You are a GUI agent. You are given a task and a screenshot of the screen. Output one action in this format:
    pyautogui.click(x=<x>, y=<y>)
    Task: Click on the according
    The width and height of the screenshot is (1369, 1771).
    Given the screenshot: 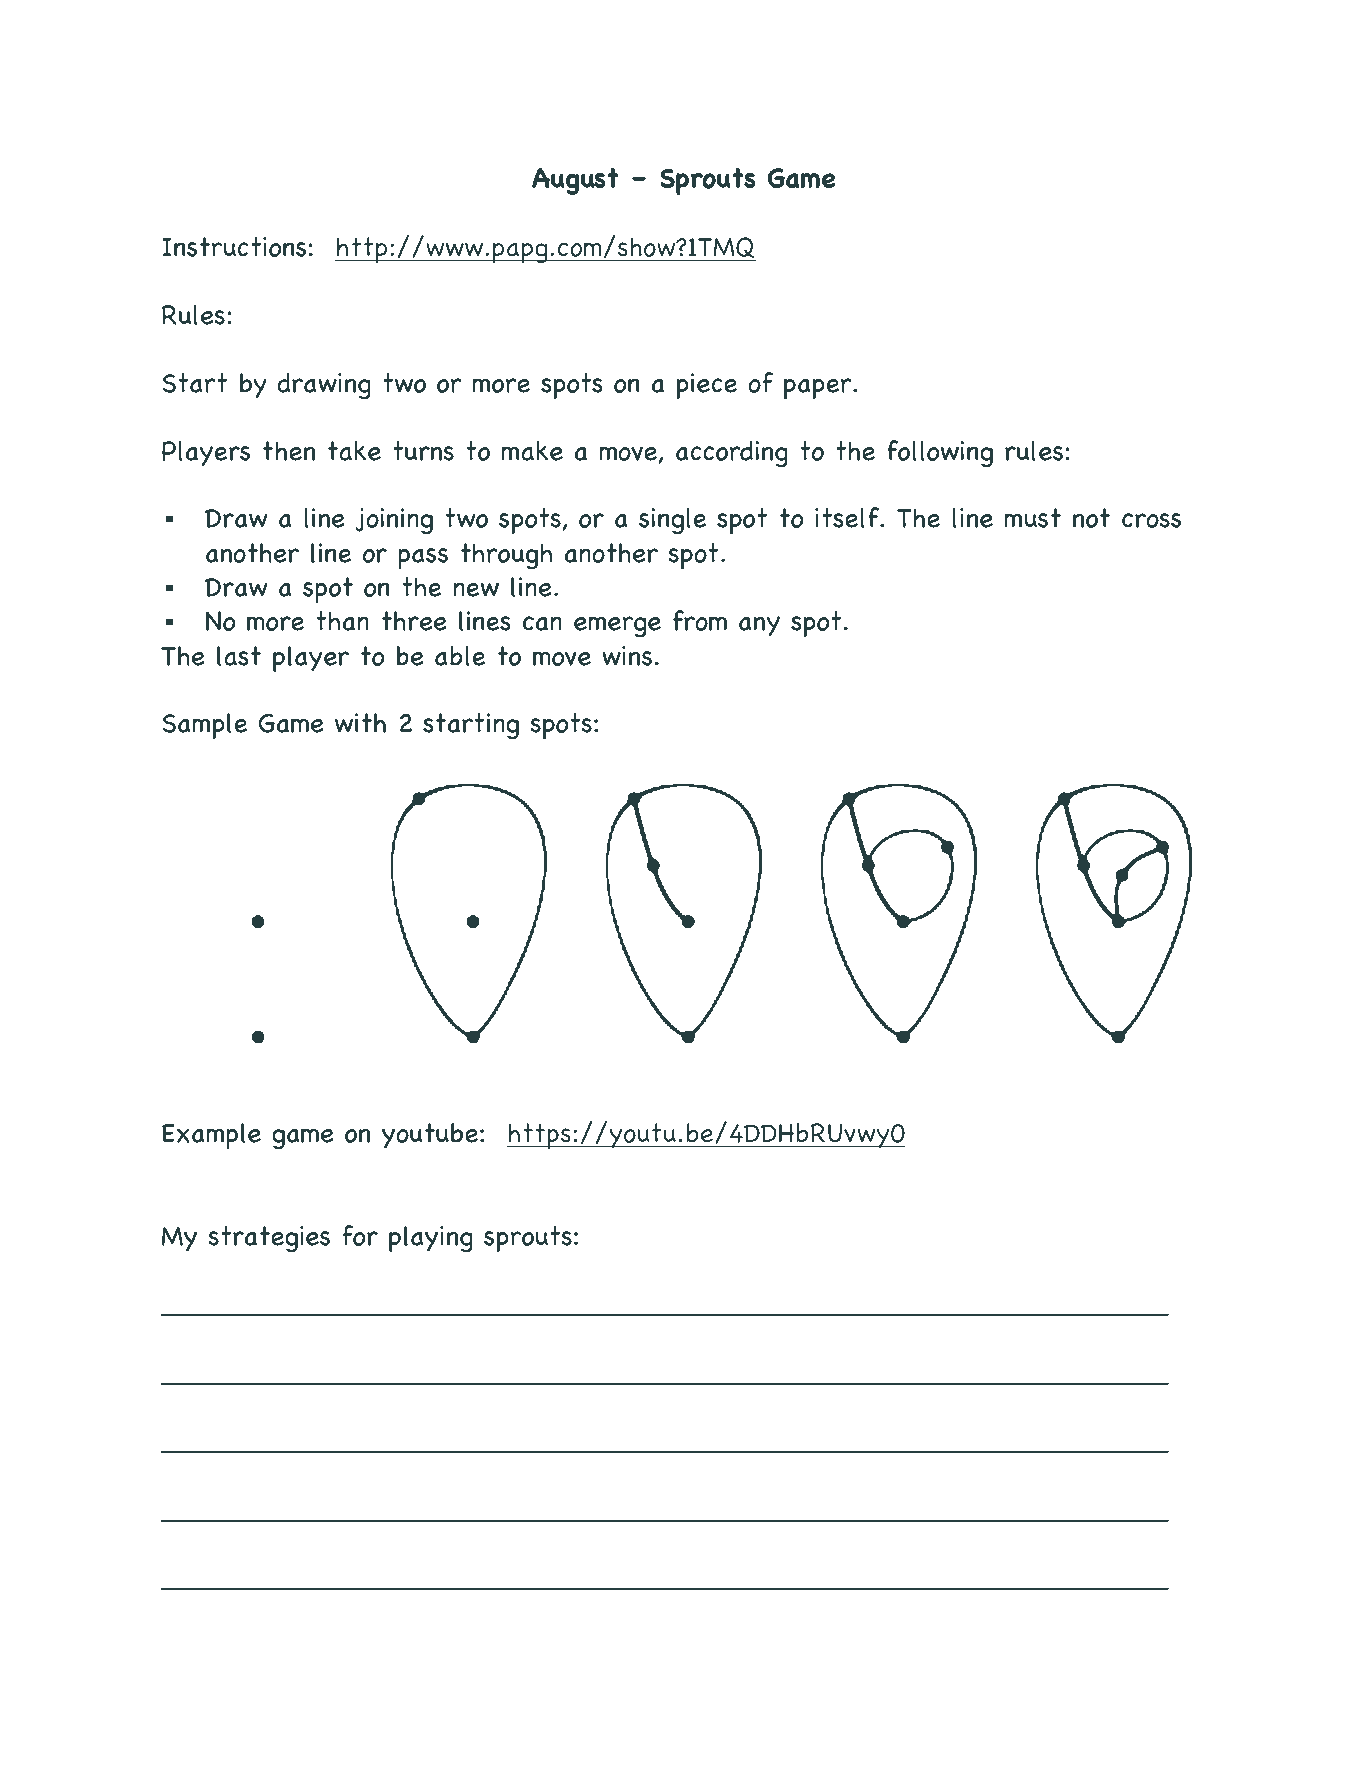 What is the action you would take?
    pyautogui.click(x=732, y=454)
